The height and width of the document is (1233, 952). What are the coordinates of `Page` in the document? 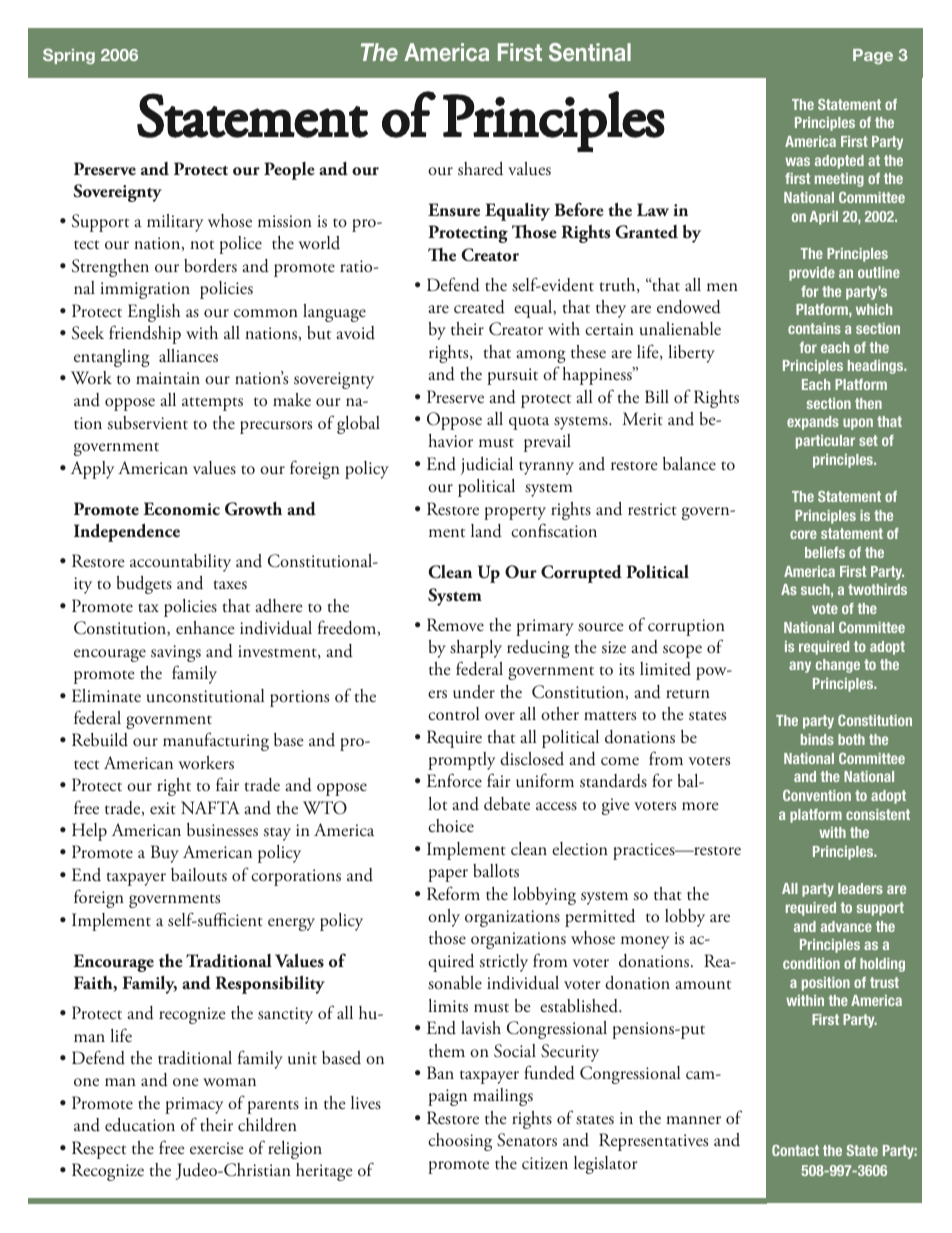 It's located at (873, 56).
